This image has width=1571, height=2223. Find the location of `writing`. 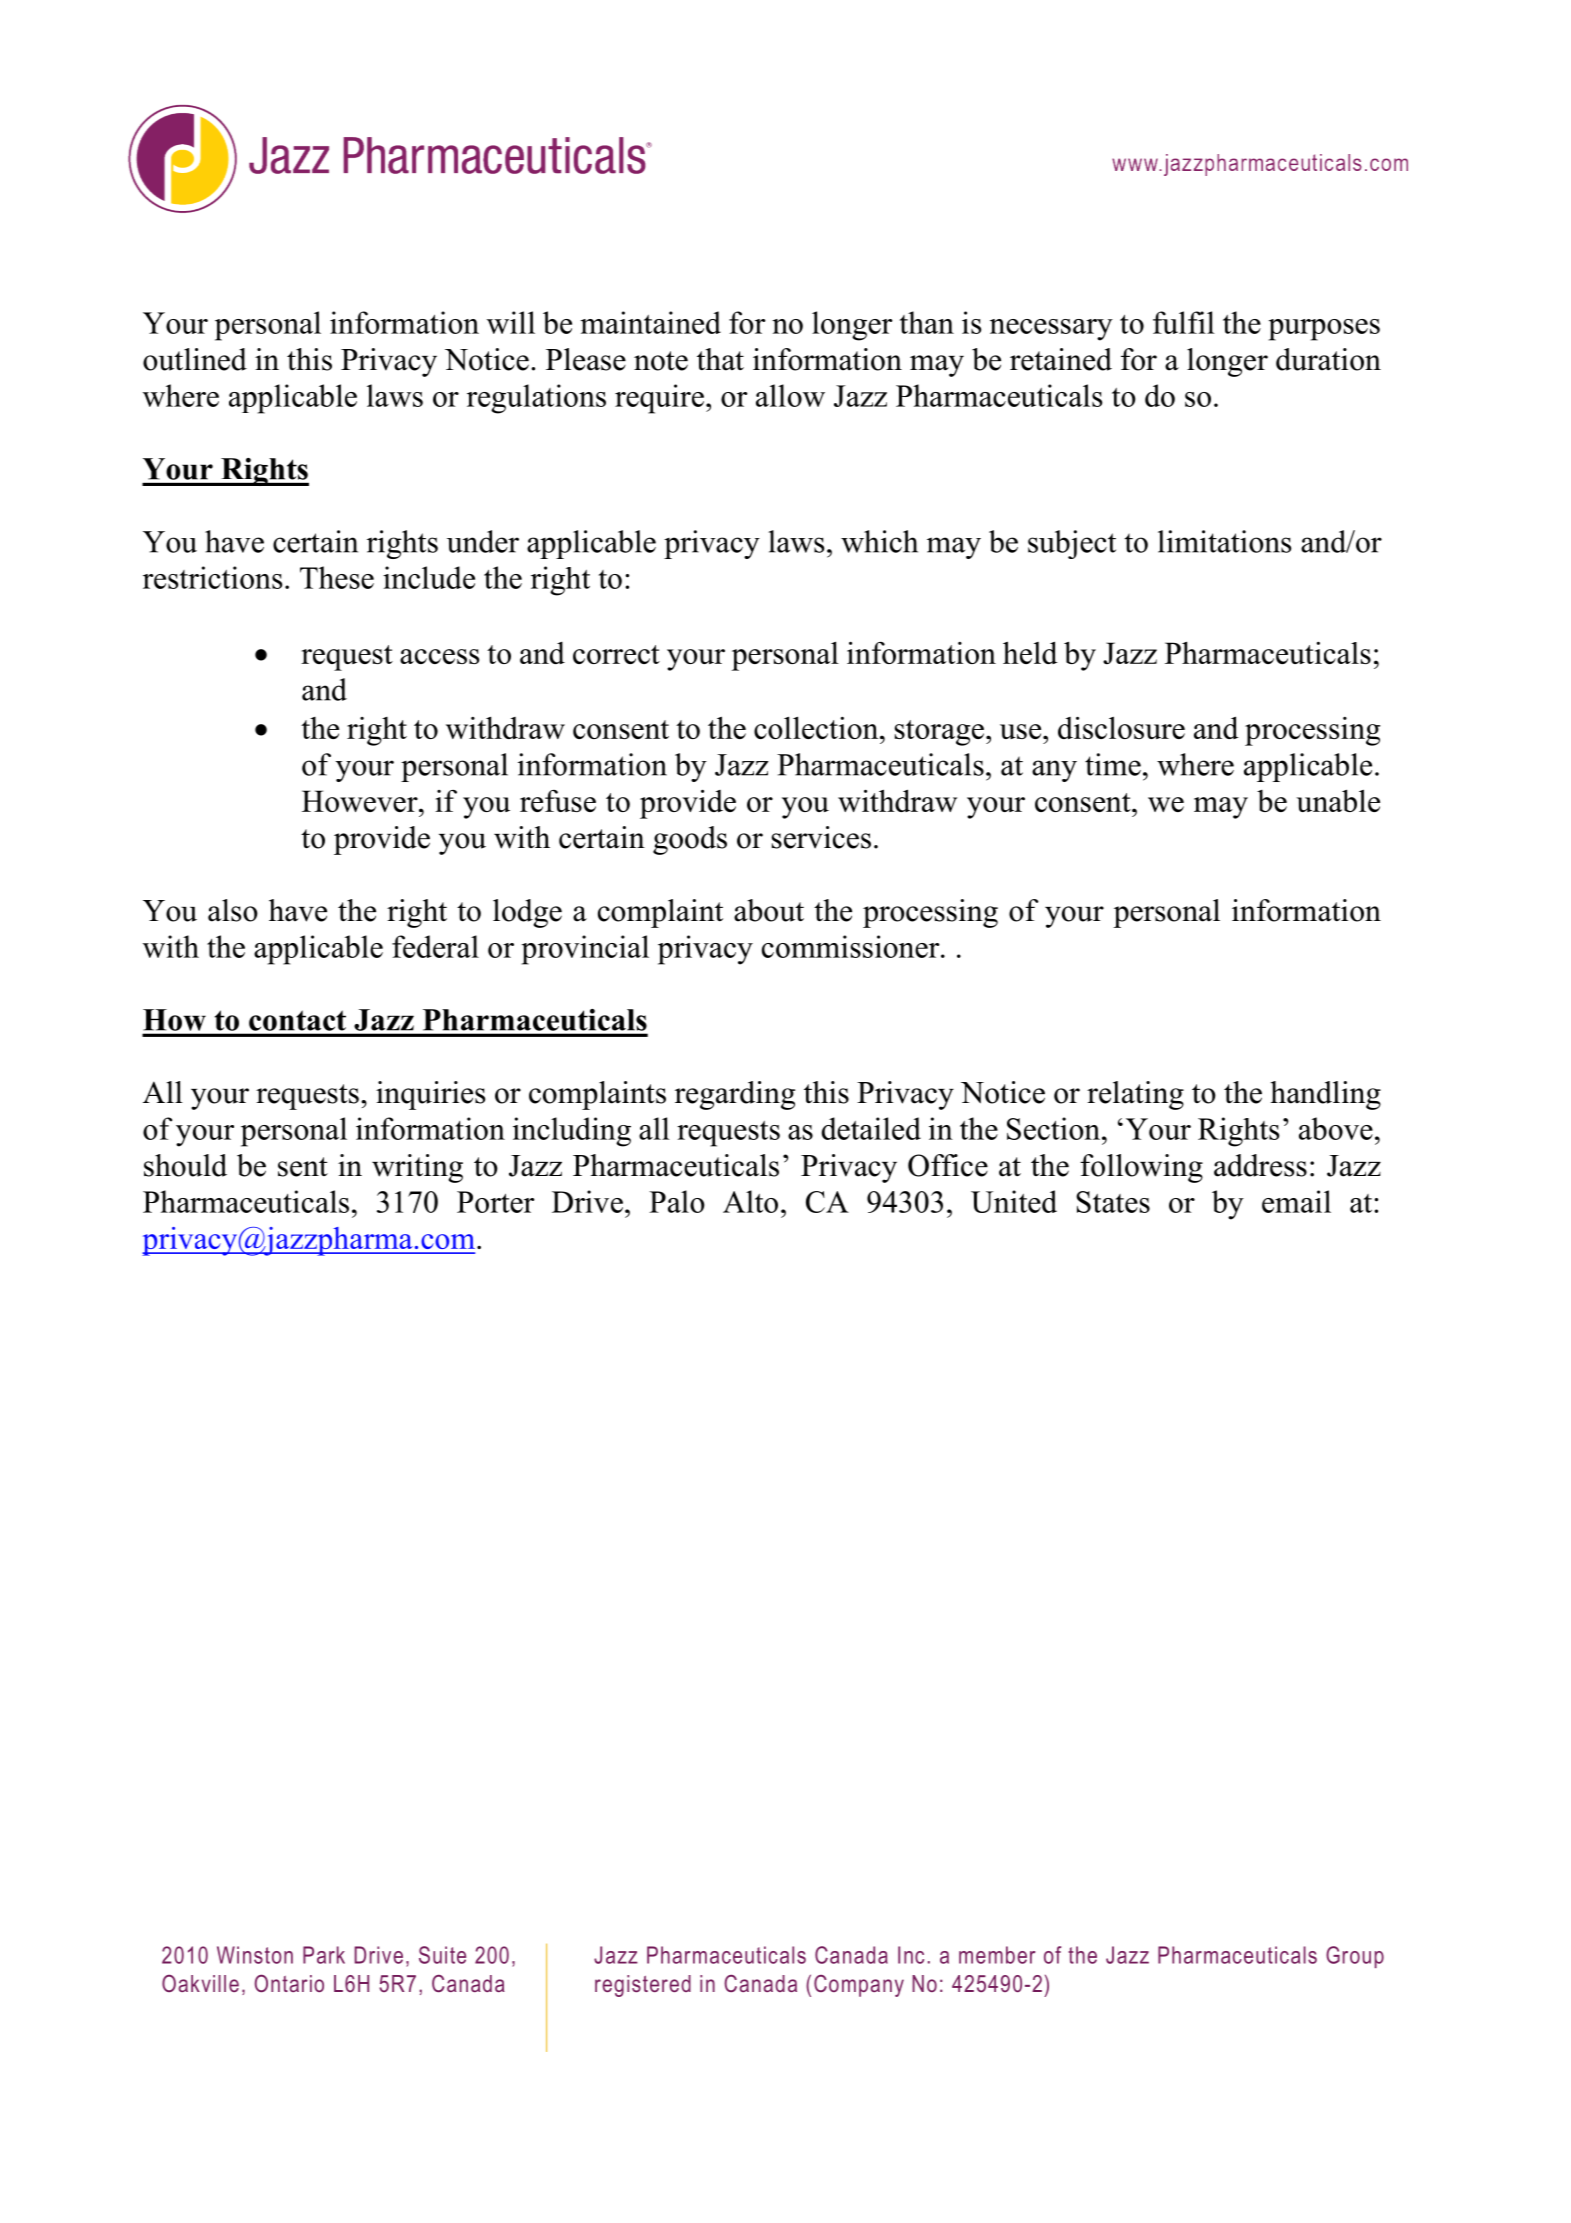

writing is located at coordinates (417, 1168).
